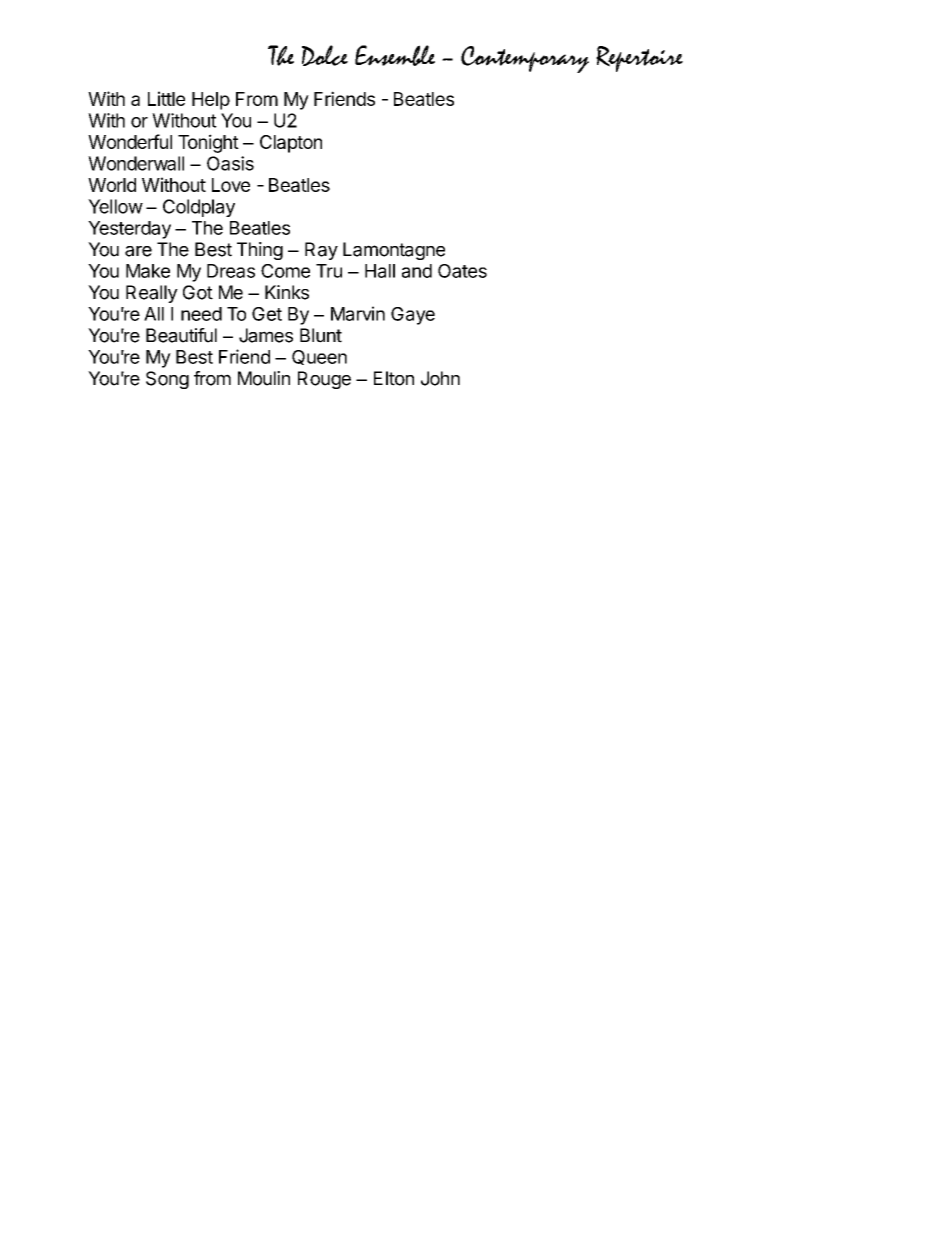  What do you see at coordinates (230, 163) in the page?
I see `Oasis` at bounding box center [230, 163].
